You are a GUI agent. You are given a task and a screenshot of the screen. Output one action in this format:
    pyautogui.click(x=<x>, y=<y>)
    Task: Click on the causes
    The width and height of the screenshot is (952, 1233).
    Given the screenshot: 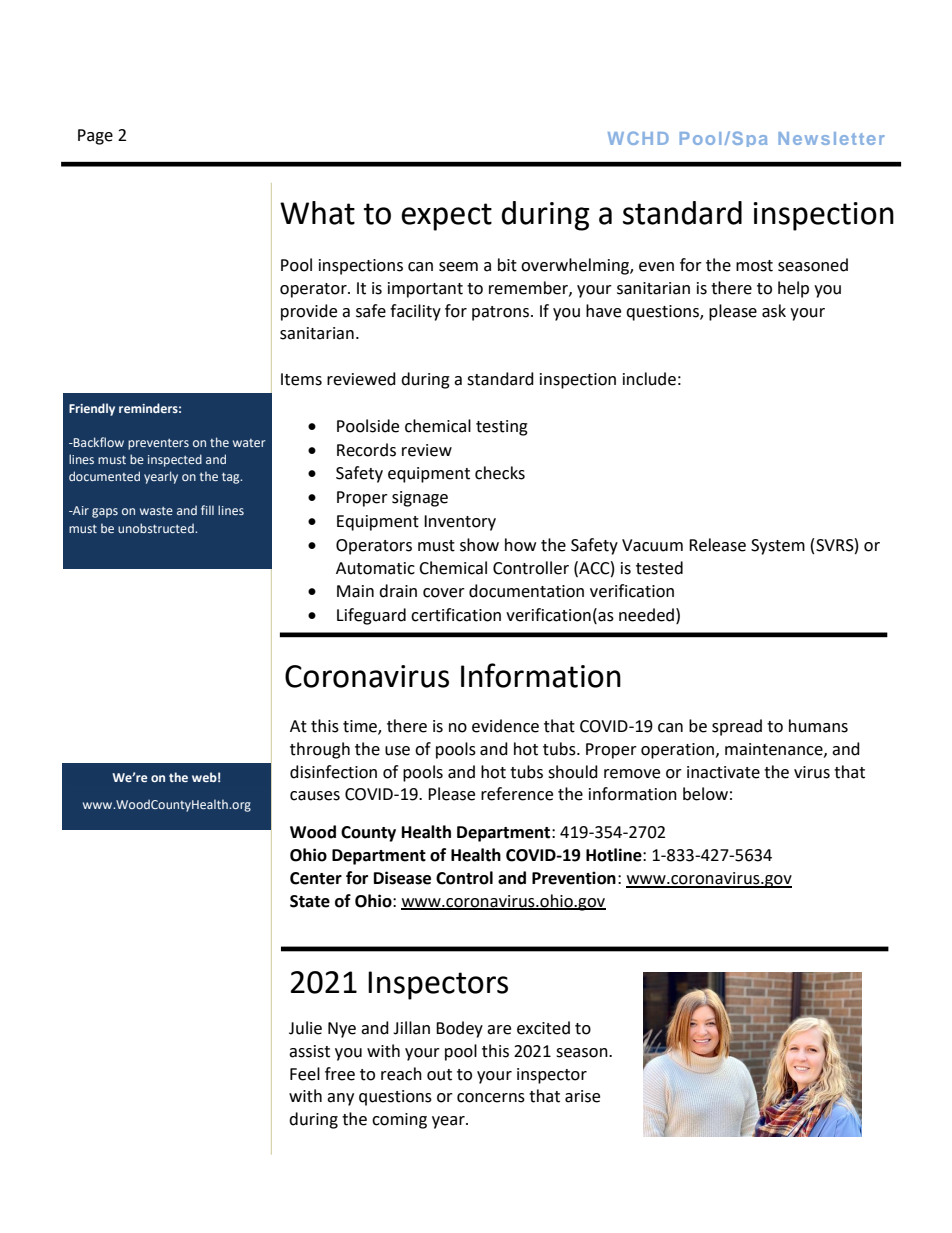 What is the action you would take?
    pyautogui.click(x=315, y=796)
